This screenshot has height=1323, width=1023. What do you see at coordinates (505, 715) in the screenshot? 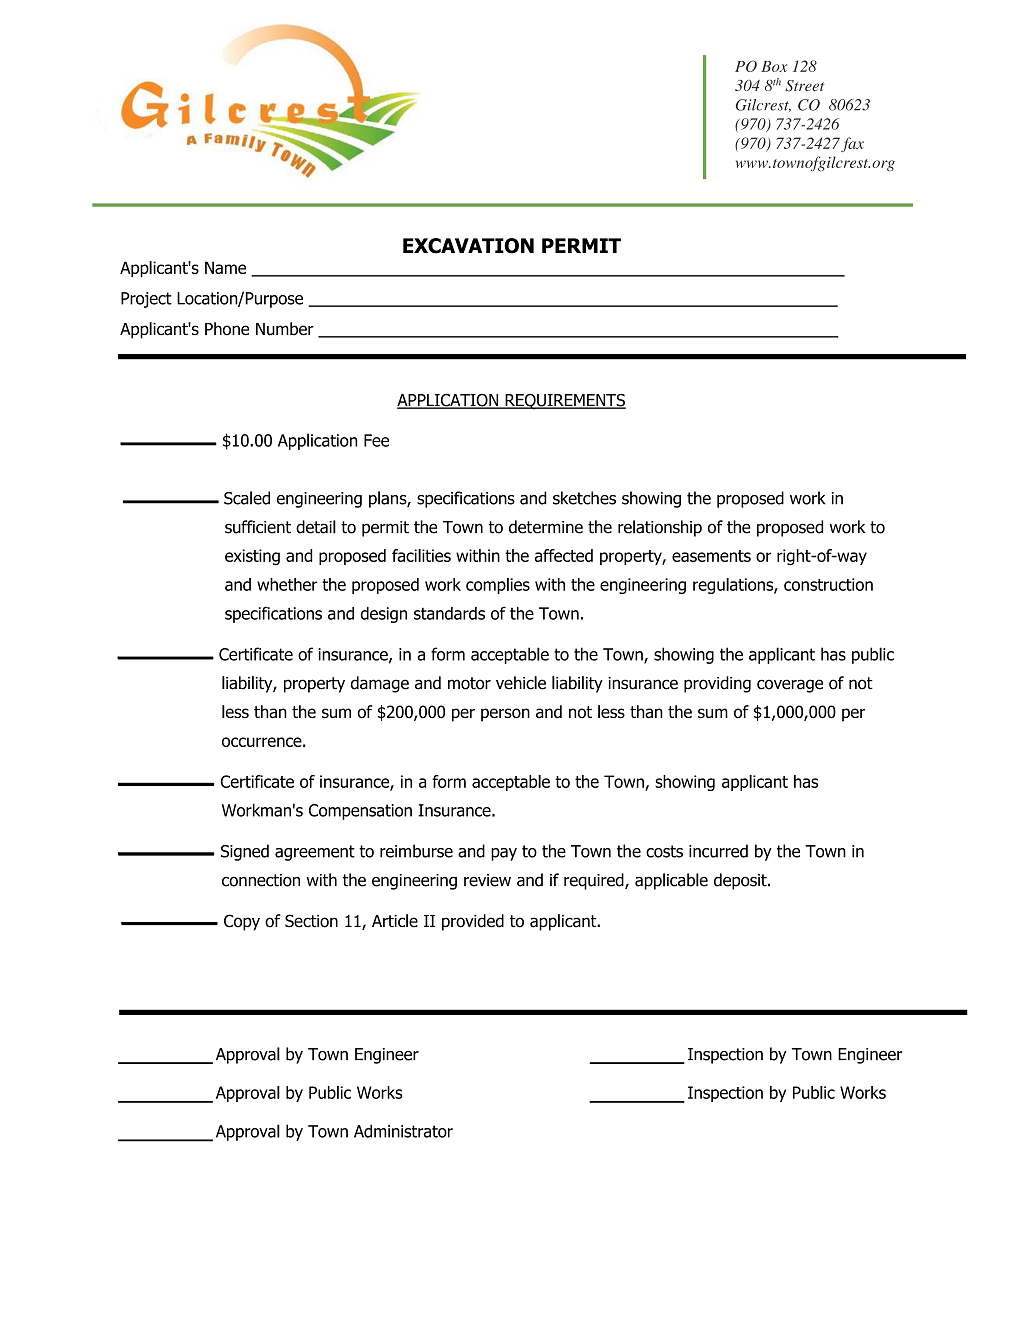
I see `person` at bounding box center [505, 715].
